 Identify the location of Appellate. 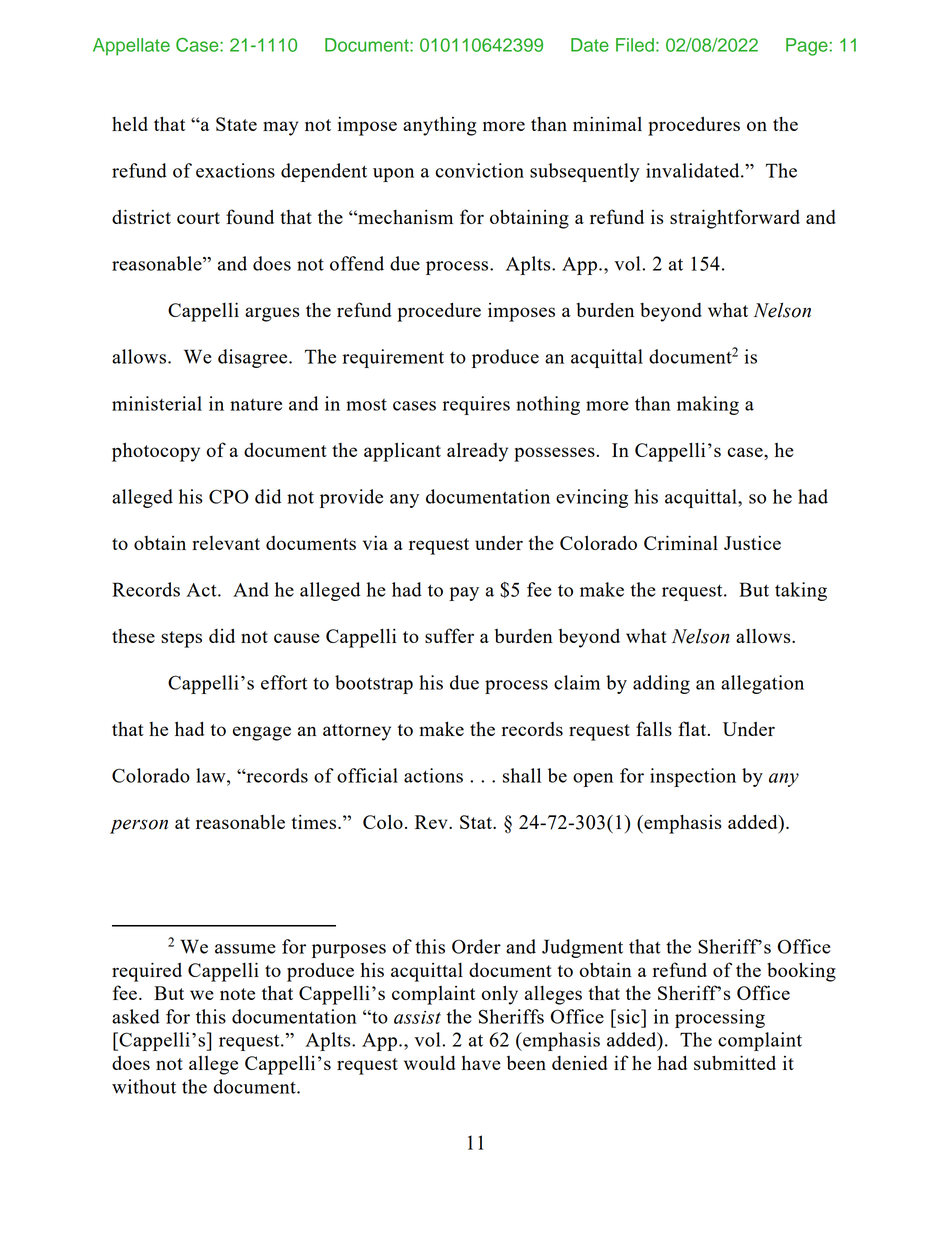
(131, 47).
